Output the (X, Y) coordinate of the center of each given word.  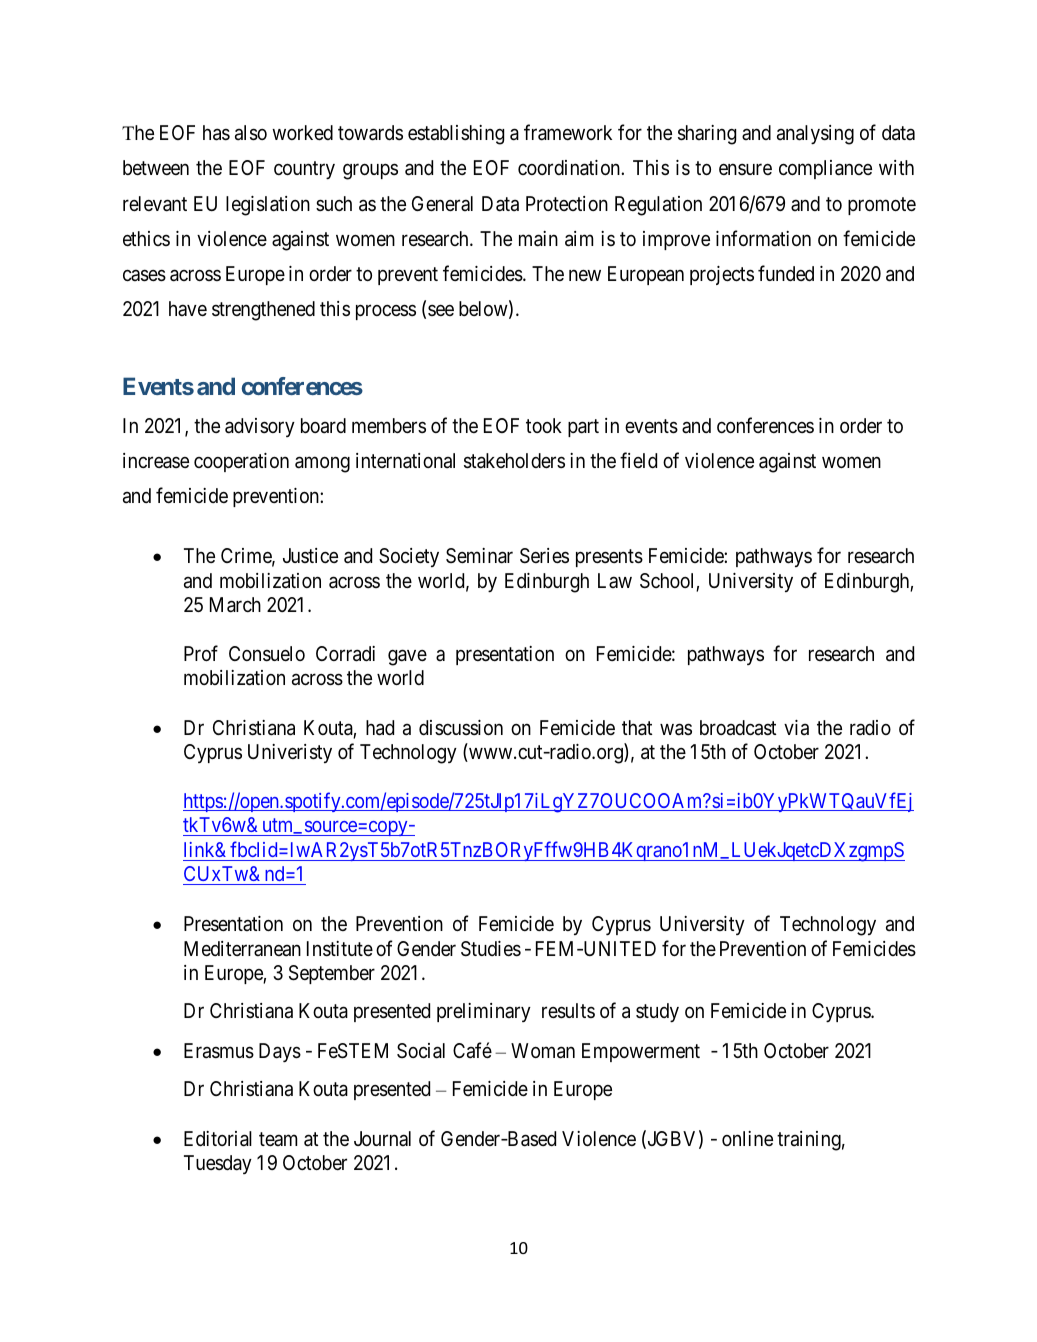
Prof (201, 653)
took (544, 425)
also (251, 133)
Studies (491, 949)
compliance (825, 169)
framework (568, 133)
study (657, 1013)
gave (407, 657)
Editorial (218, 1139)
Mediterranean (242, 949)
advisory (260, 427)
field (638, 460)
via (796, 728)
